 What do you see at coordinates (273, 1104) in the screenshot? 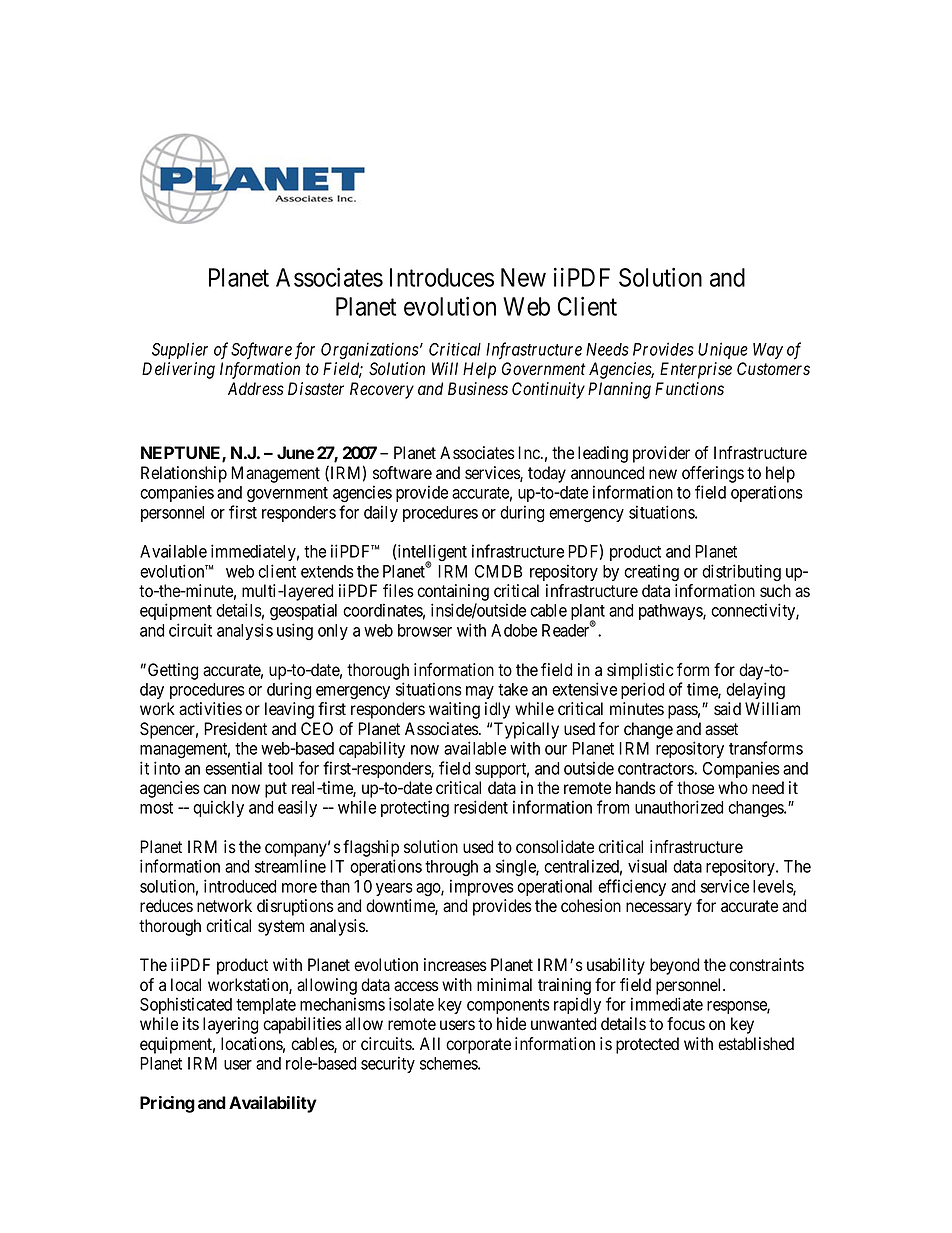
I see `Availability` at bounding box center [273, 1104].
